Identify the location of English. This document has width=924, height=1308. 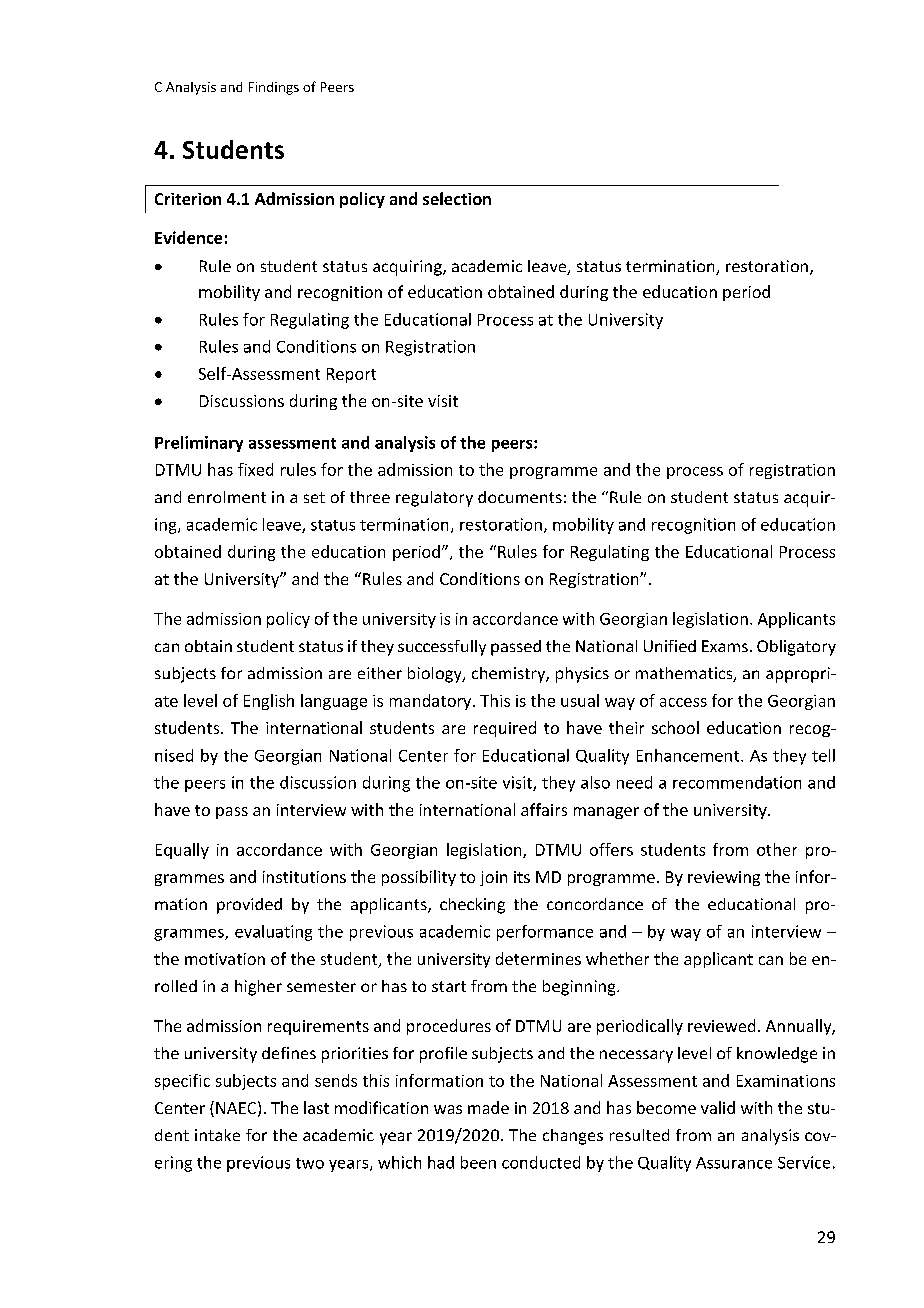
(269, 702).
